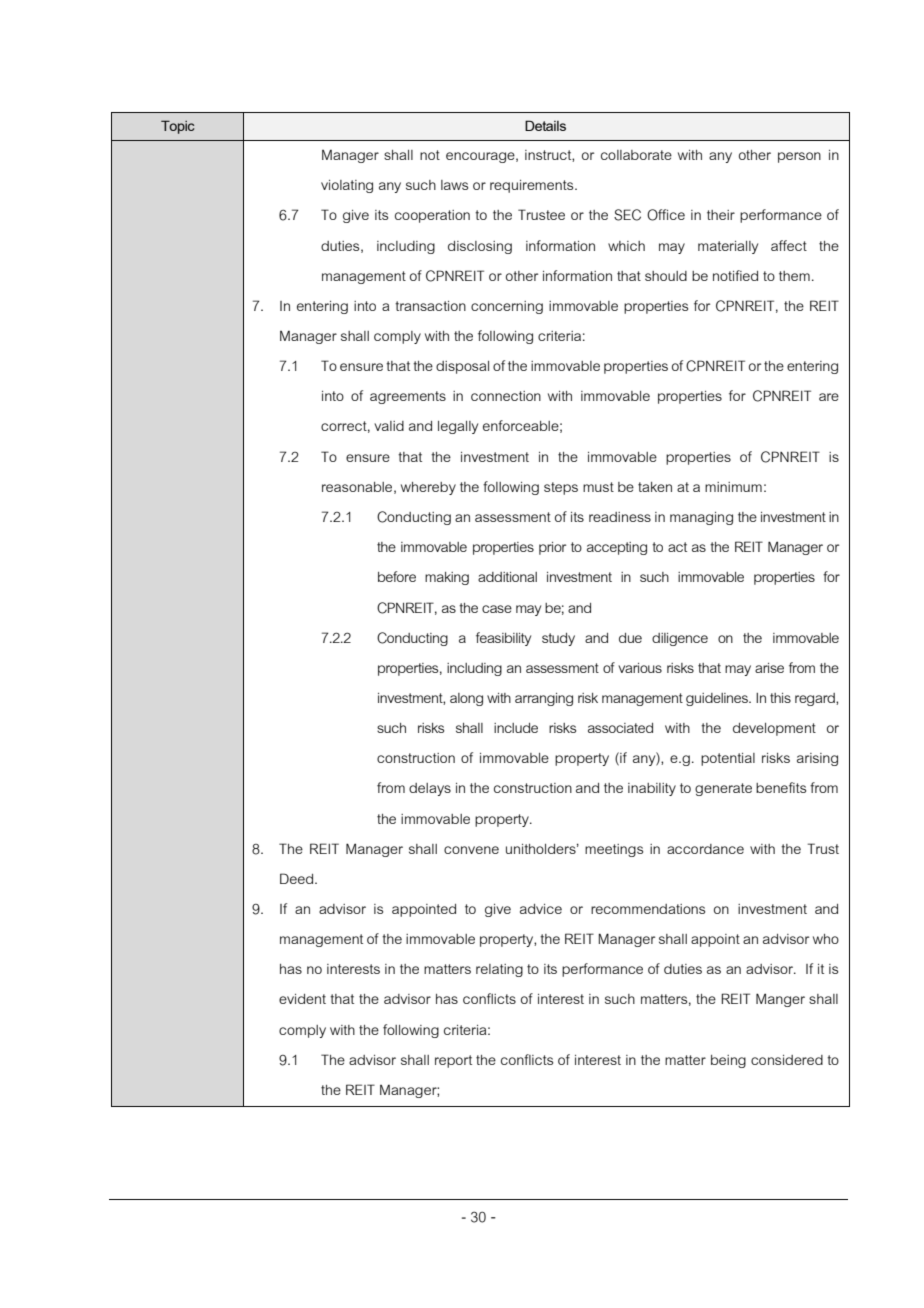 The height and width of the screenshot is (1308, 924). Describe the element at coordinates (533, 186) in the screenshot. I see `requirements` at that location.
